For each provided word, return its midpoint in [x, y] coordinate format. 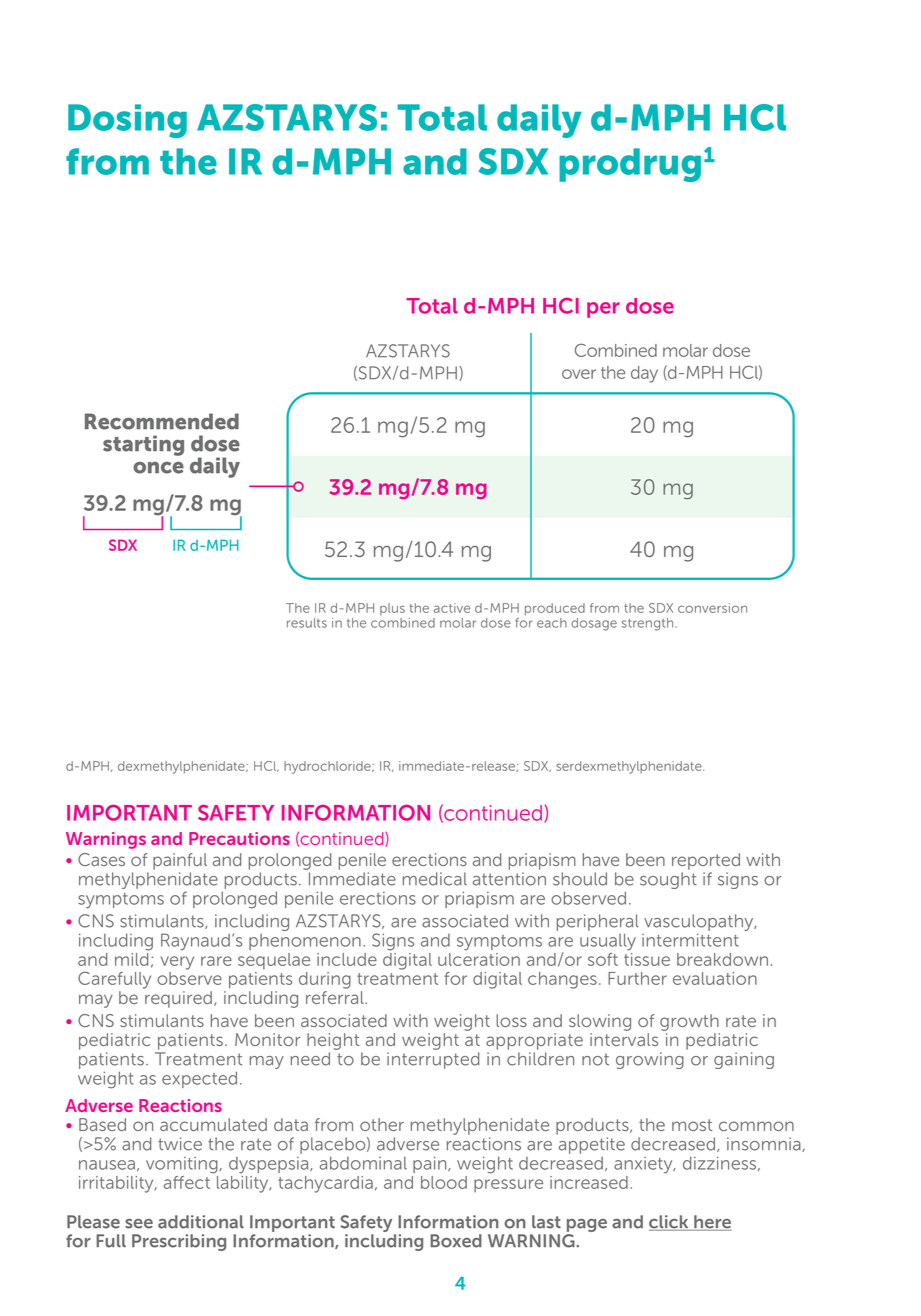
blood [444, 1182]
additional [201, 1222]
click [670, 1223]
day [644, 374]
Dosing [127, 121]
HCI [561, 306]
